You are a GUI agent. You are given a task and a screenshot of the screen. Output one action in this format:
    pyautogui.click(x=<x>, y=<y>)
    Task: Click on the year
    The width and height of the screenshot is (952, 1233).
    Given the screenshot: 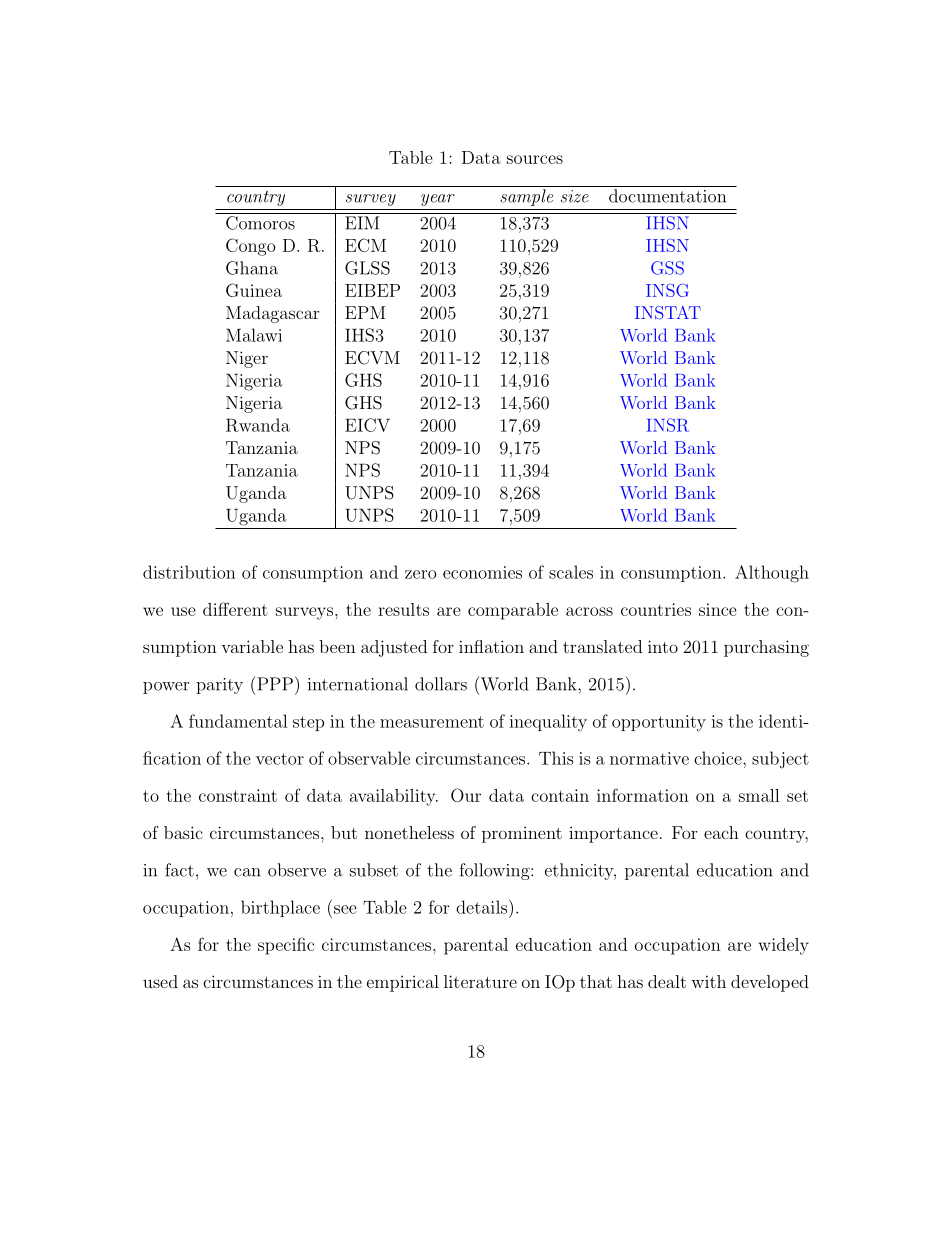 What is the action you would take?
    pyautogui.click(x=438, y=200)
